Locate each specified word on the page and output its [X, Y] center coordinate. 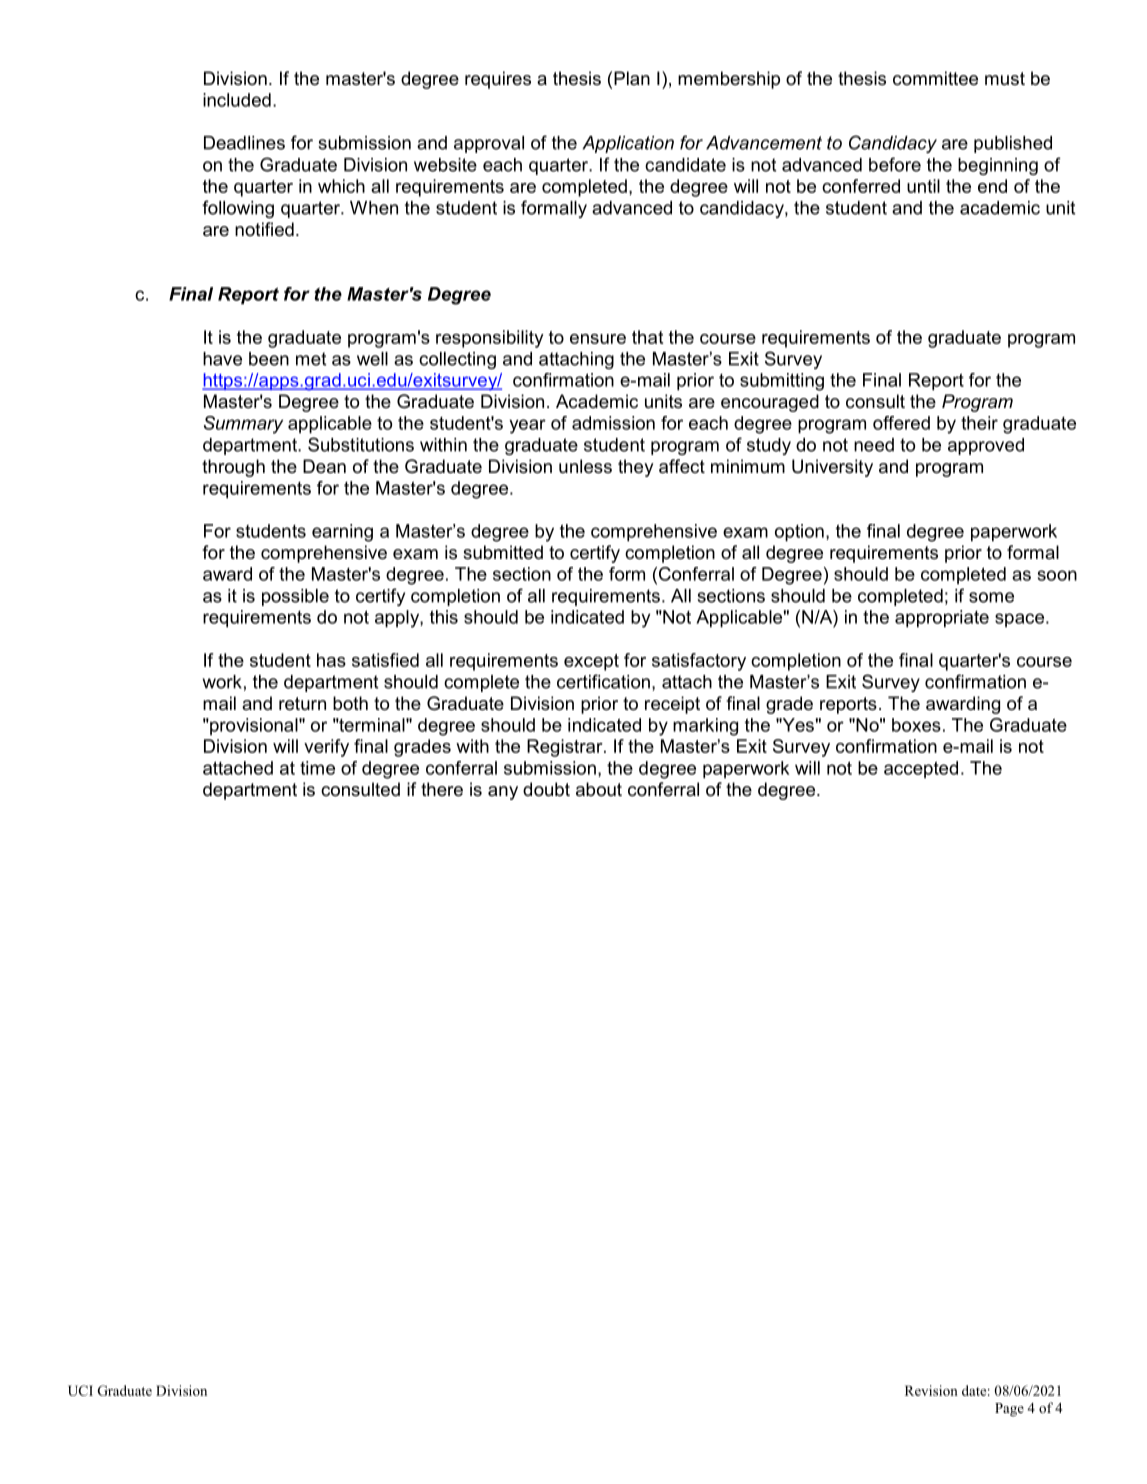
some [991, 597]
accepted [921, 769]
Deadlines [244, 143]
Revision [931, 1390]
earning [342, 533]
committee [935, 78]
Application [628, 144]
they [636, 468]
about [599, 789]
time [317, 768]
